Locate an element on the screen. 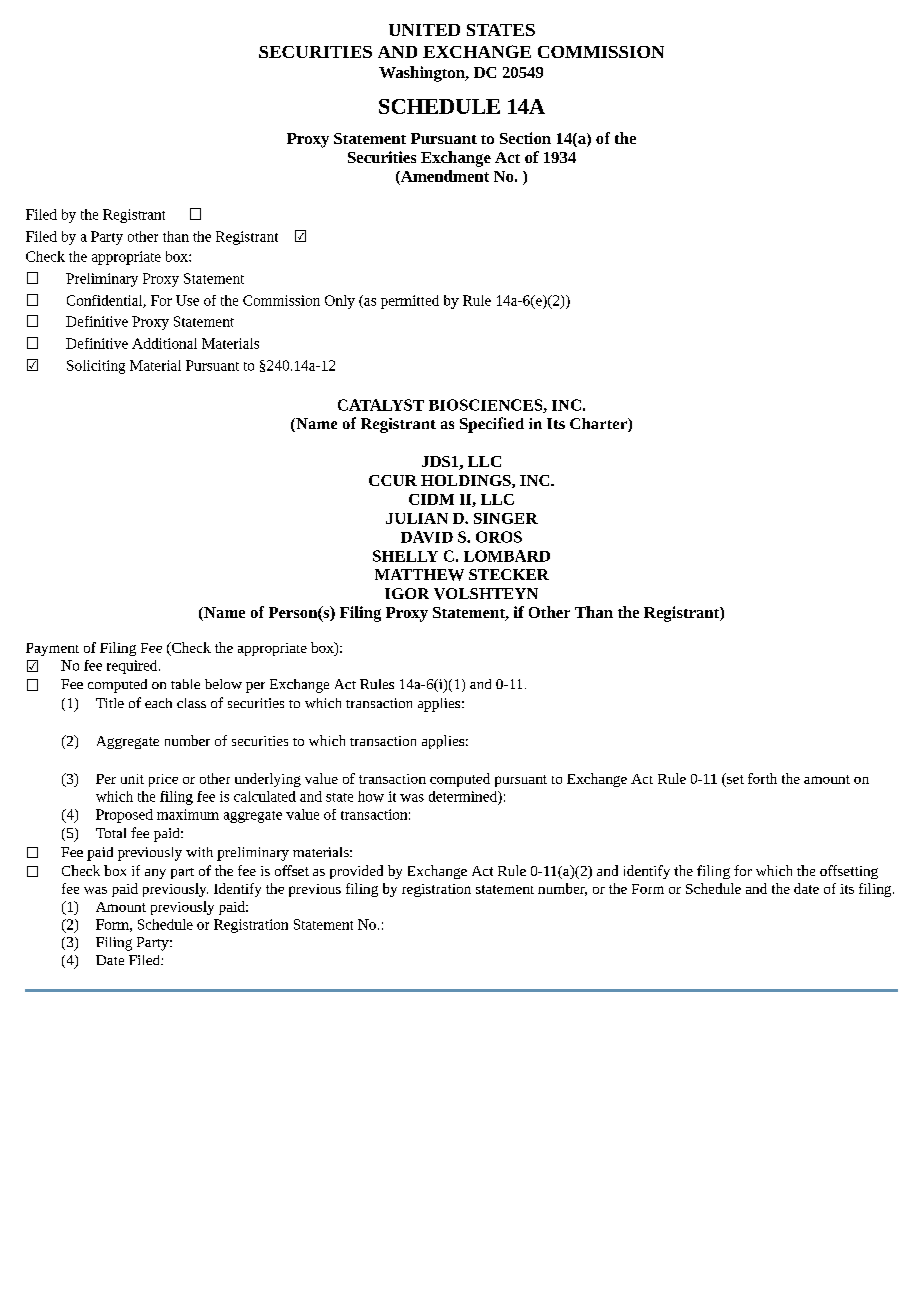 The height and width of the screenshot is (1308, 924). permitted is located at coordinates (410, 302).
